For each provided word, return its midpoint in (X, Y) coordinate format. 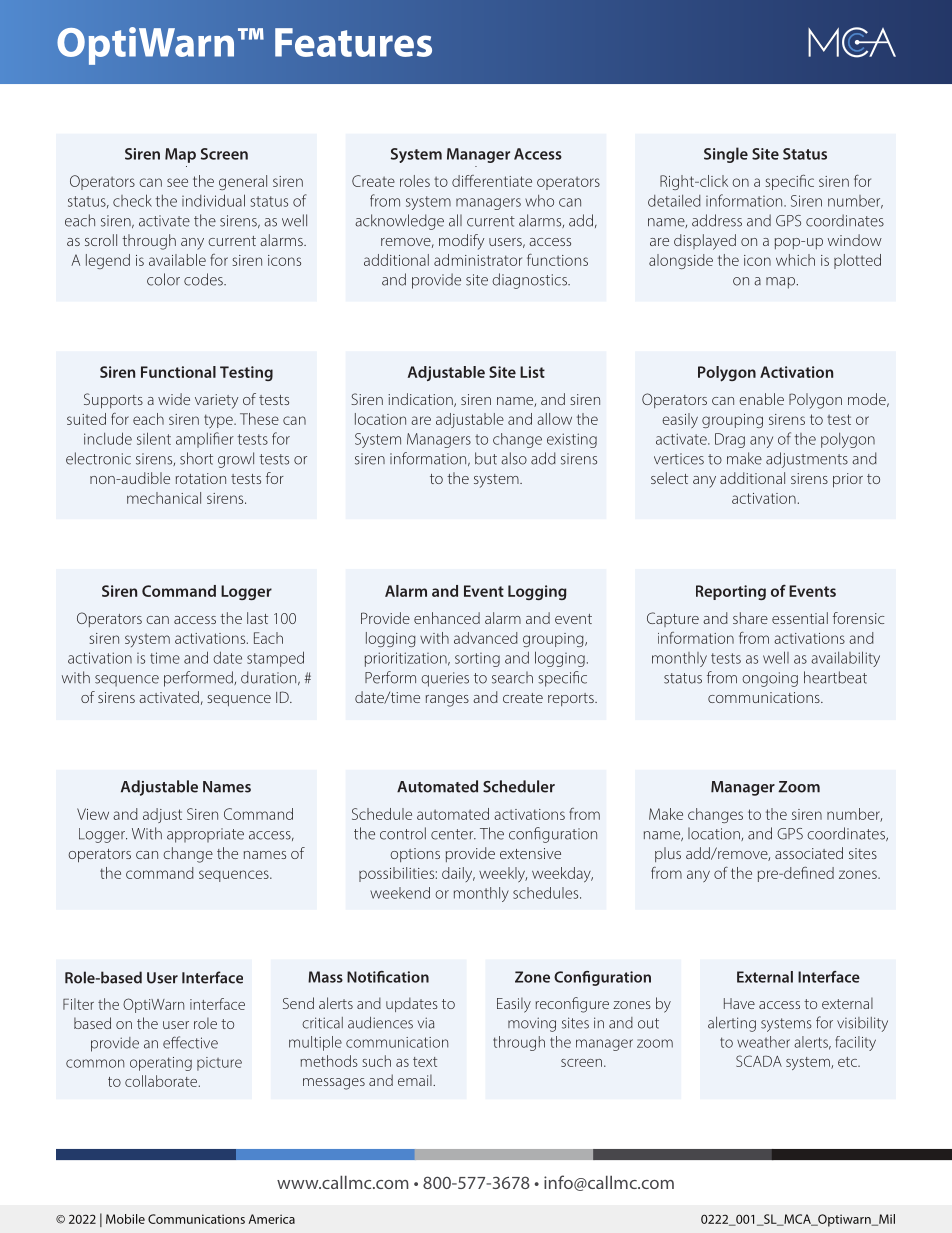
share (750, 618)
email (416, 1080)
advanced (486, 638)
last (257, 618)
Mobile (125, 1219)
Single (726, 155)
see (177, 182)
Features (353, 42)
